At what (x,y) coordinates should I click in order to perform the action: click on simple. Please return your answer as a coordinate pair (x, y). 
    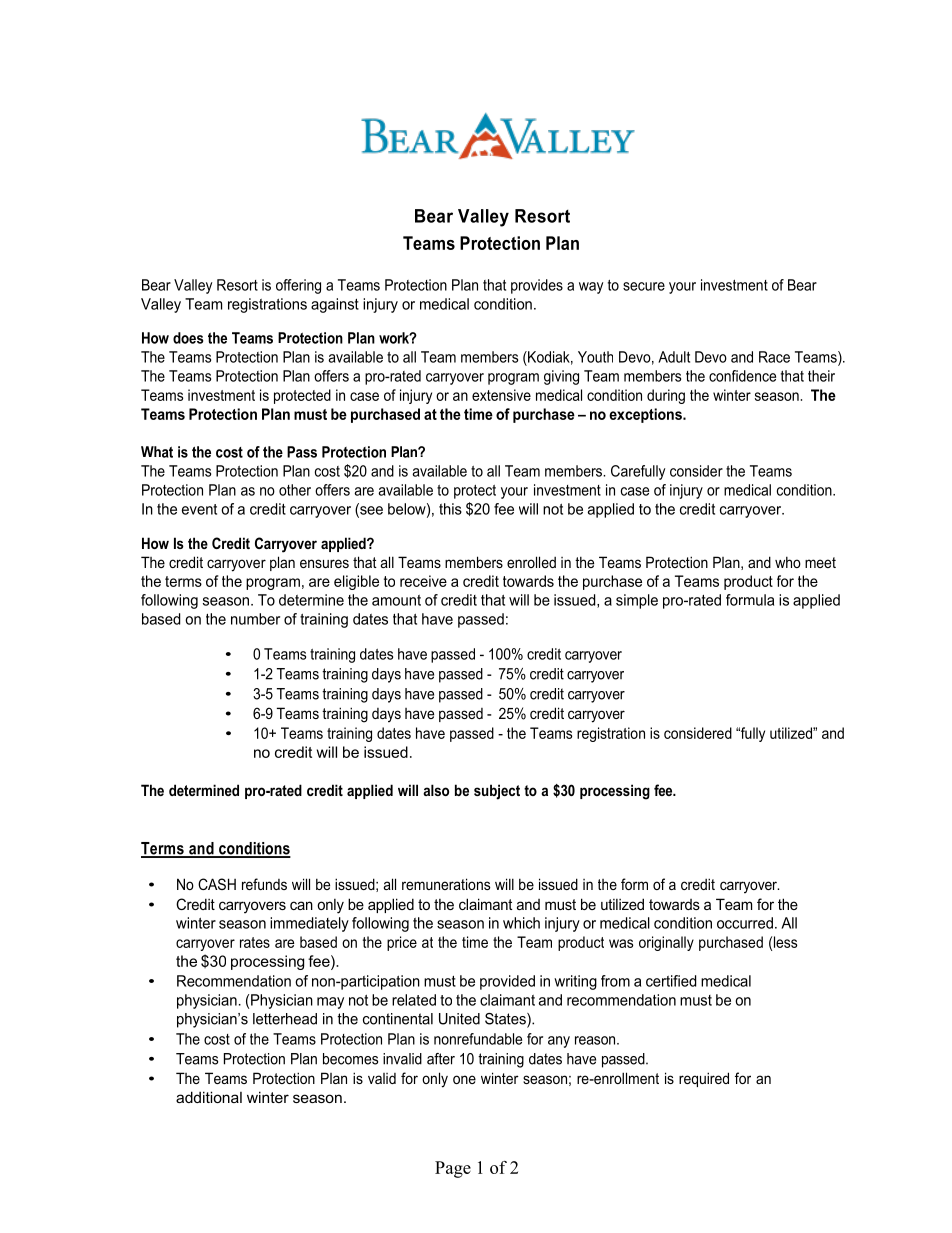
    Looking at the image, I should click on (637, 601).
